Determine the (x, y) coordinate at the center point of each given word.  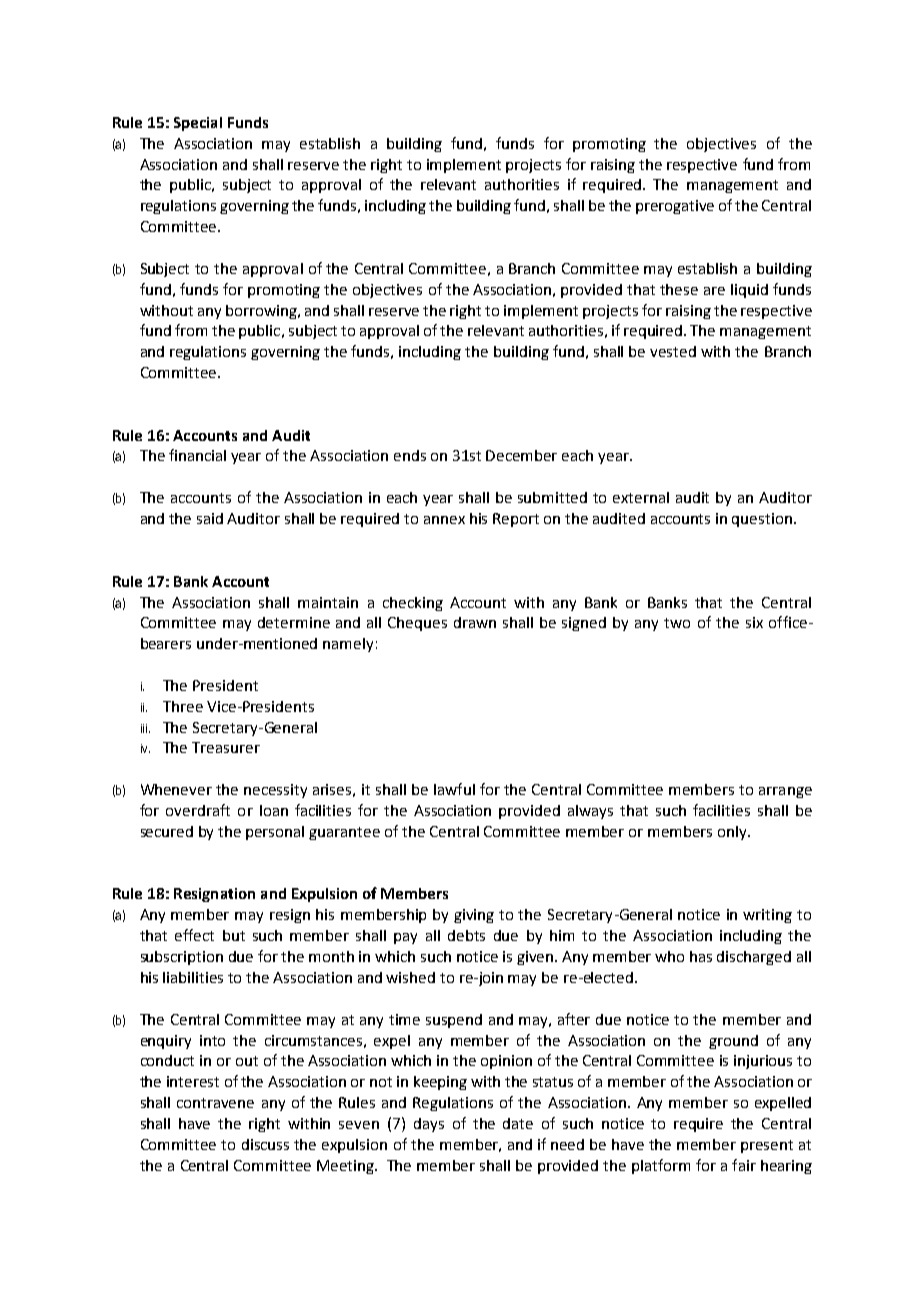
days (429, 1125)
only (733, 833)
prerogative (675, 207)
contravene (215, 1103)
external (641, 497)
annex (444, 520)
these (679, 289)
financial (197, 455)
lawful (454, 789)
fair (744, 1165)
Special (198, 124)
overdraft (198, 810)
